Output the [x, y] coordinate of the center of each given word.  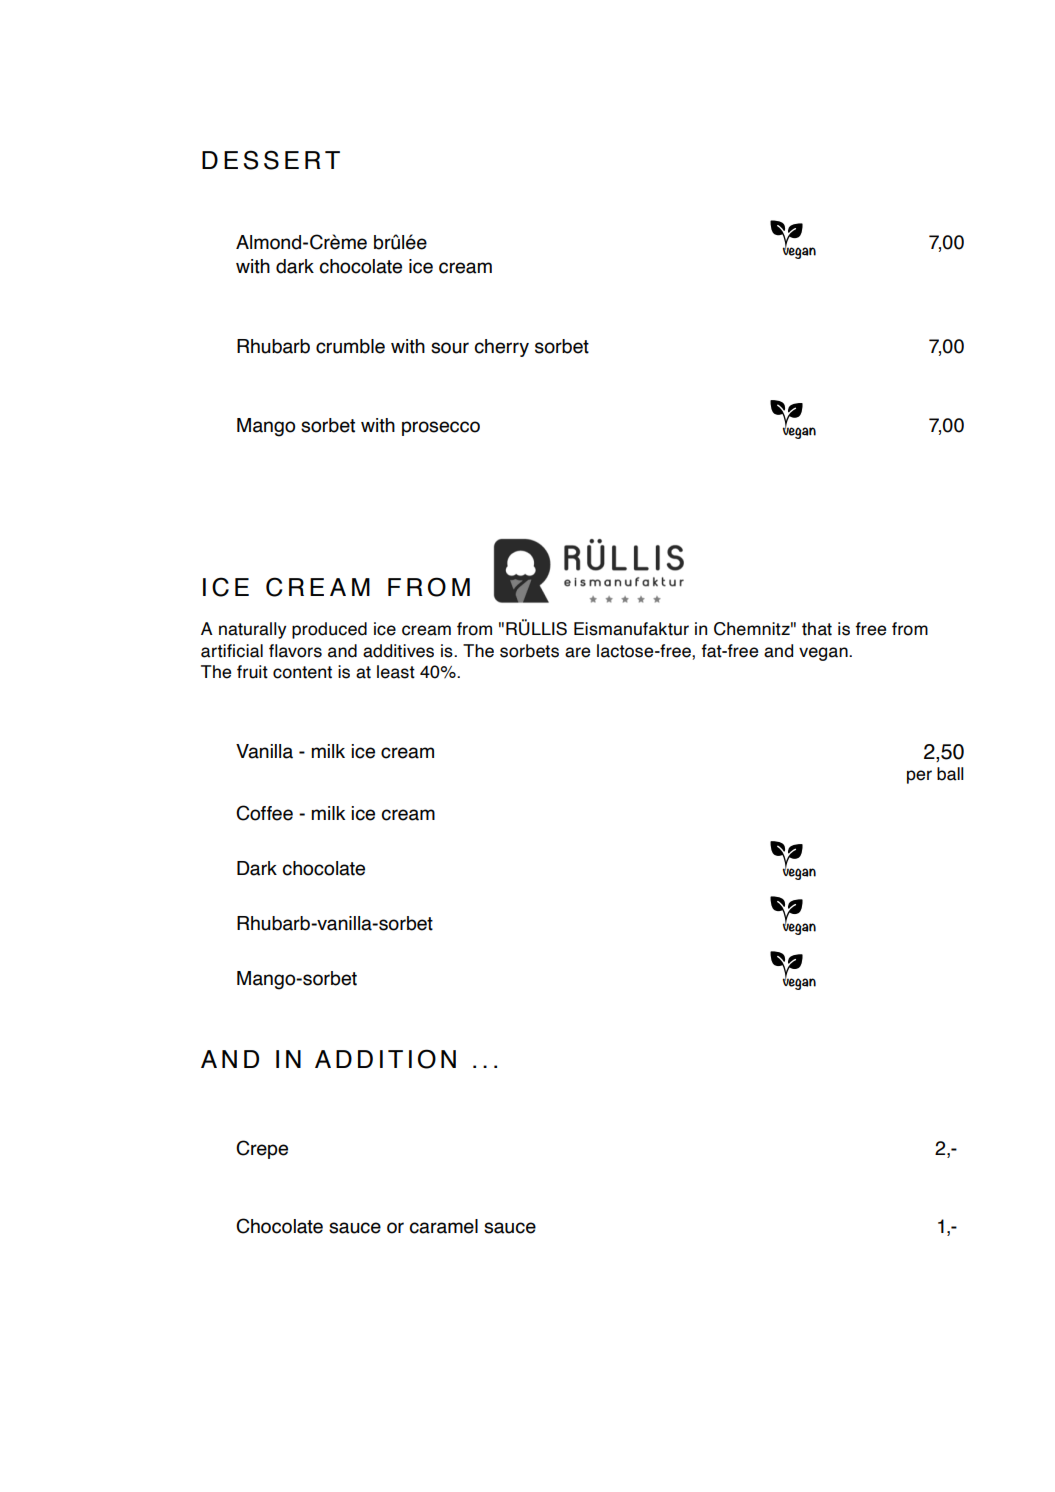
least [396, 672]
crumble [350, 346]
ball [950, 774]
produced [329, 630]
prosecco [441, 428]
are [577, 652]
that [817, 629]
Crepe [262, 1149]
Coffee [264, 813]
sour [450, 348]
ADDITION [385, 1059]
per [919, 777]
